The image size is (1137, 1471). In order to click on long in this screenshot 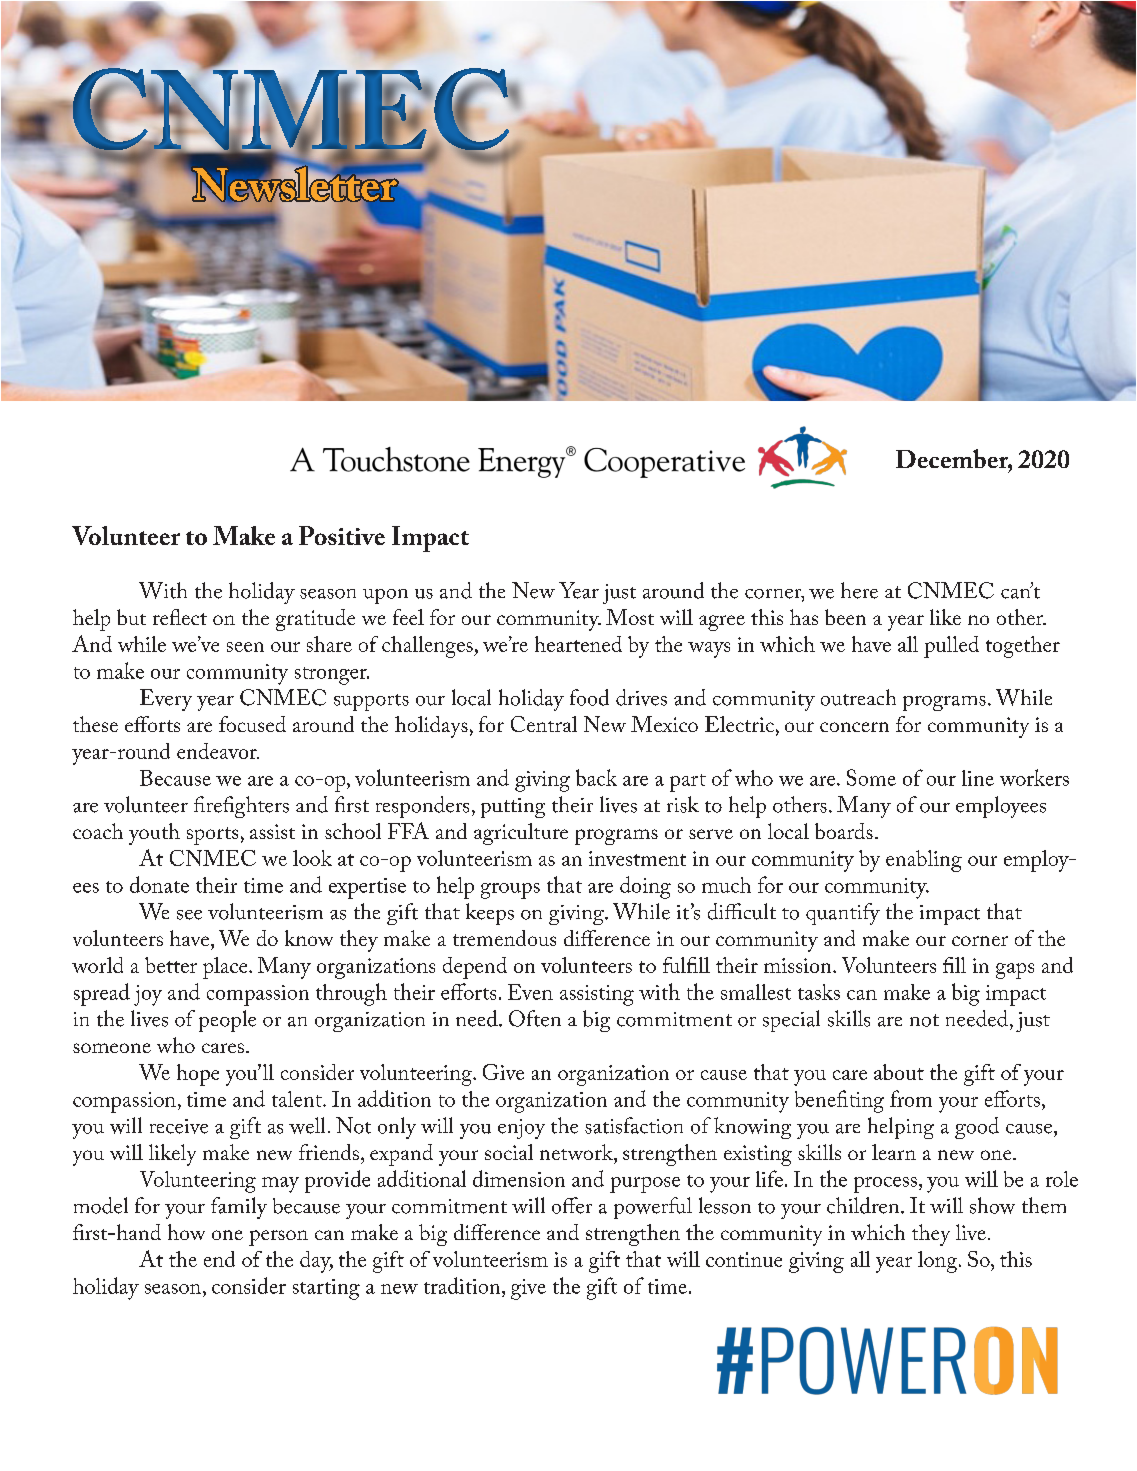, I will do `click(939, 1262)`.
